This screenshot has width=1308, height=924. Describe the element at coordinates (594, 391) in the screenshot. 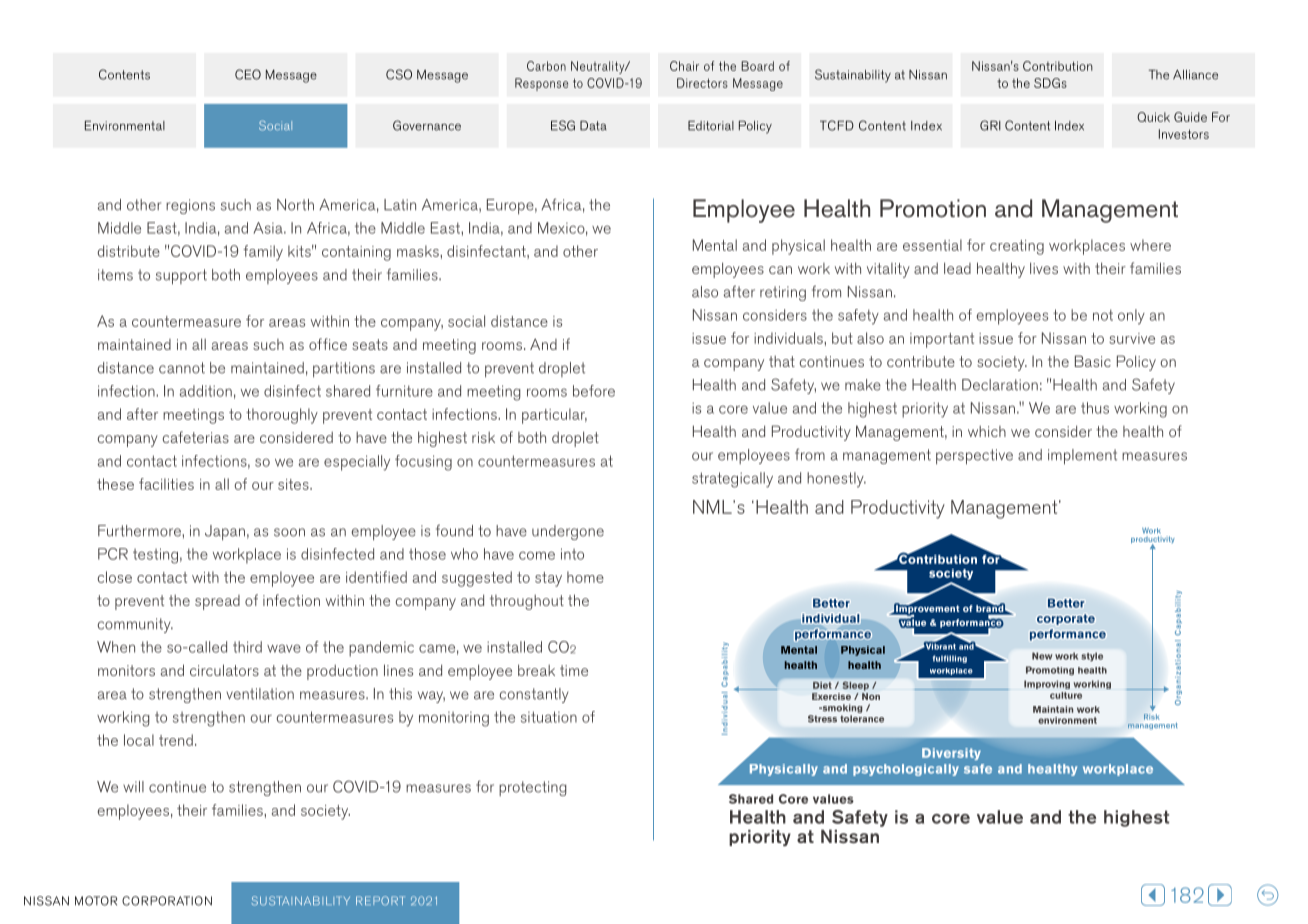

I see `before` at that location.
